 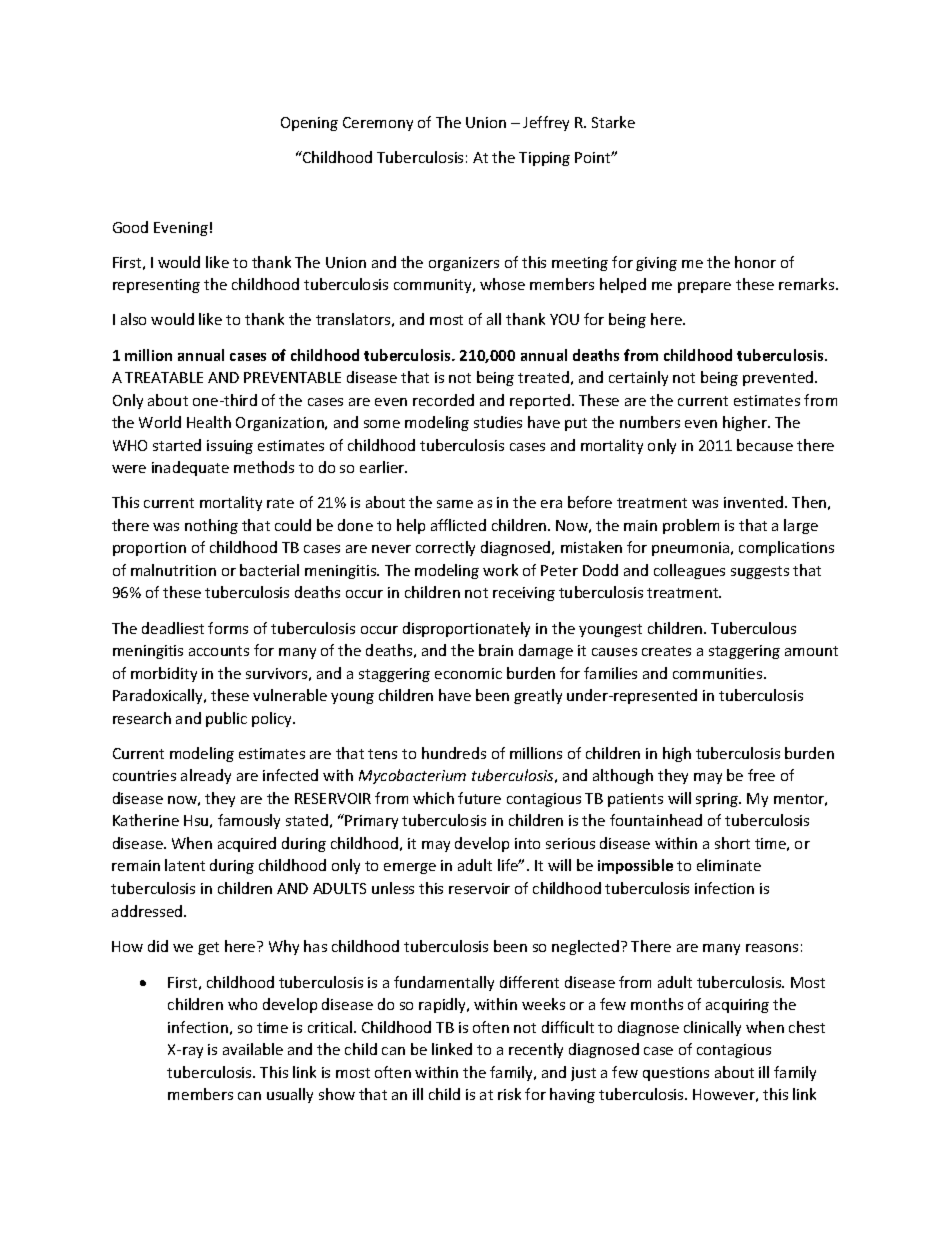 I want to click on TREATABLE, so click(x=164, y=377).
